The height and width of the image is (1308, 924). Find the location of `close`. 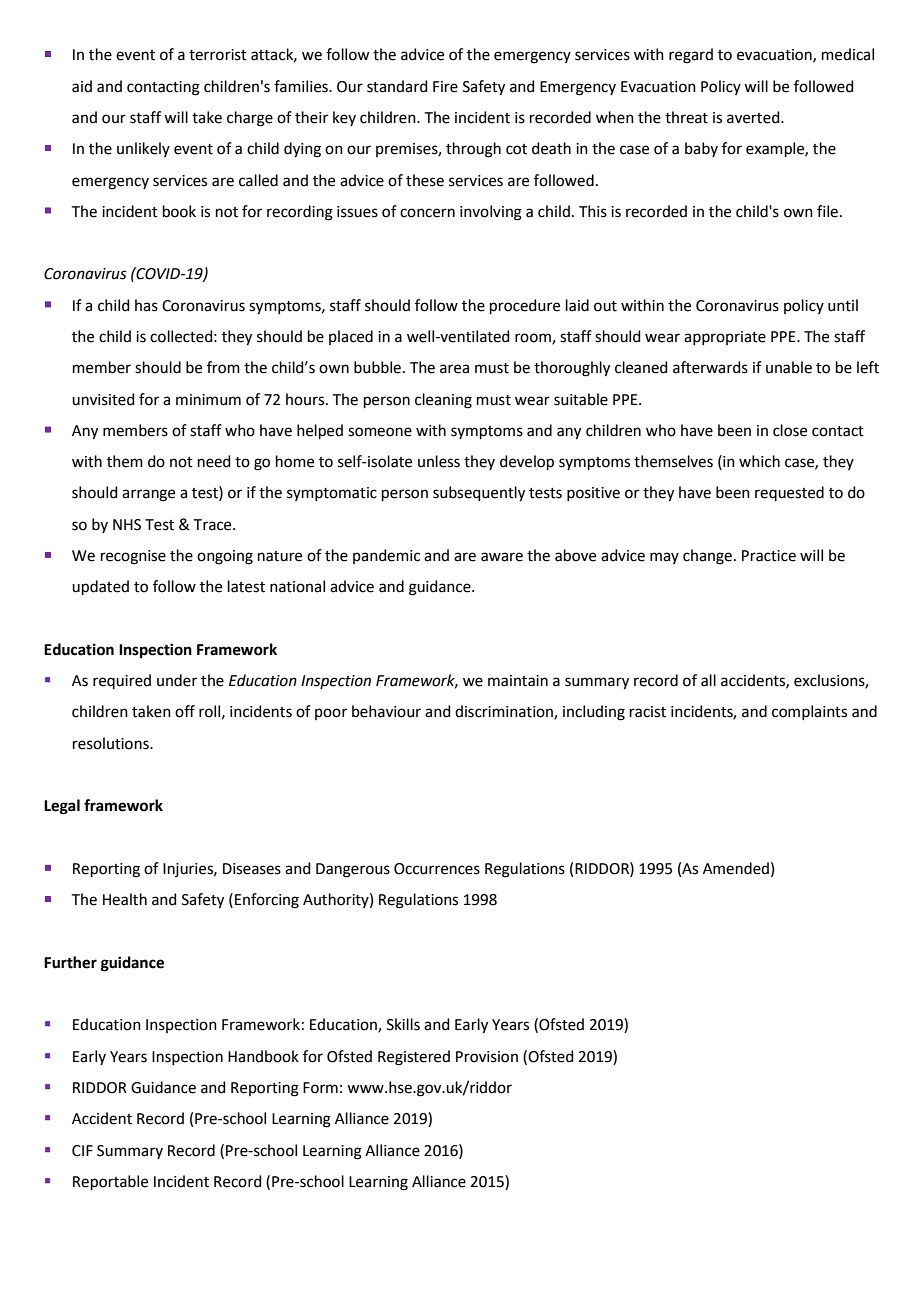

close is located at coordinates (790, 430).
